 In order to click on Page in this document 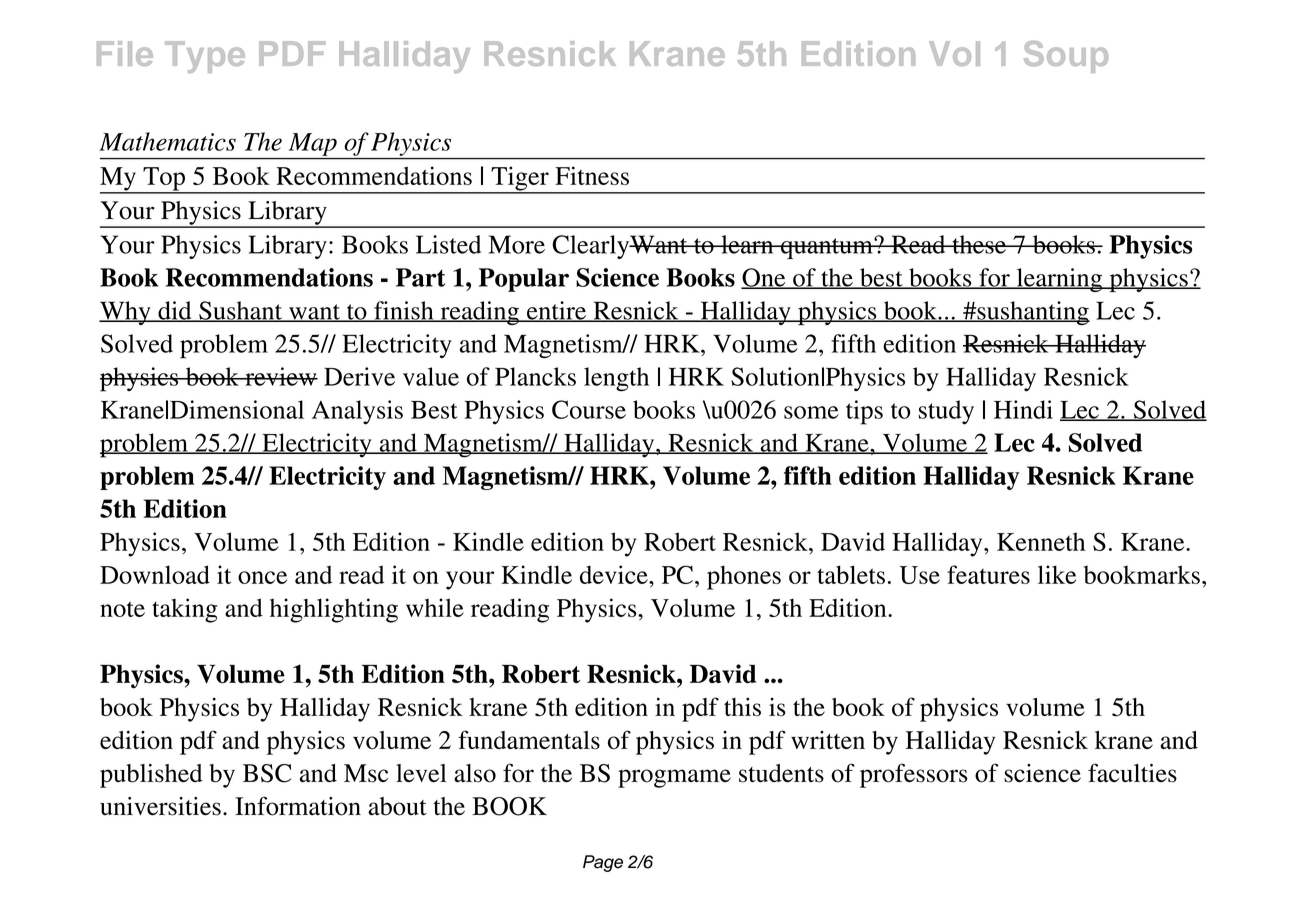, I will do `click(603, 863)`.
